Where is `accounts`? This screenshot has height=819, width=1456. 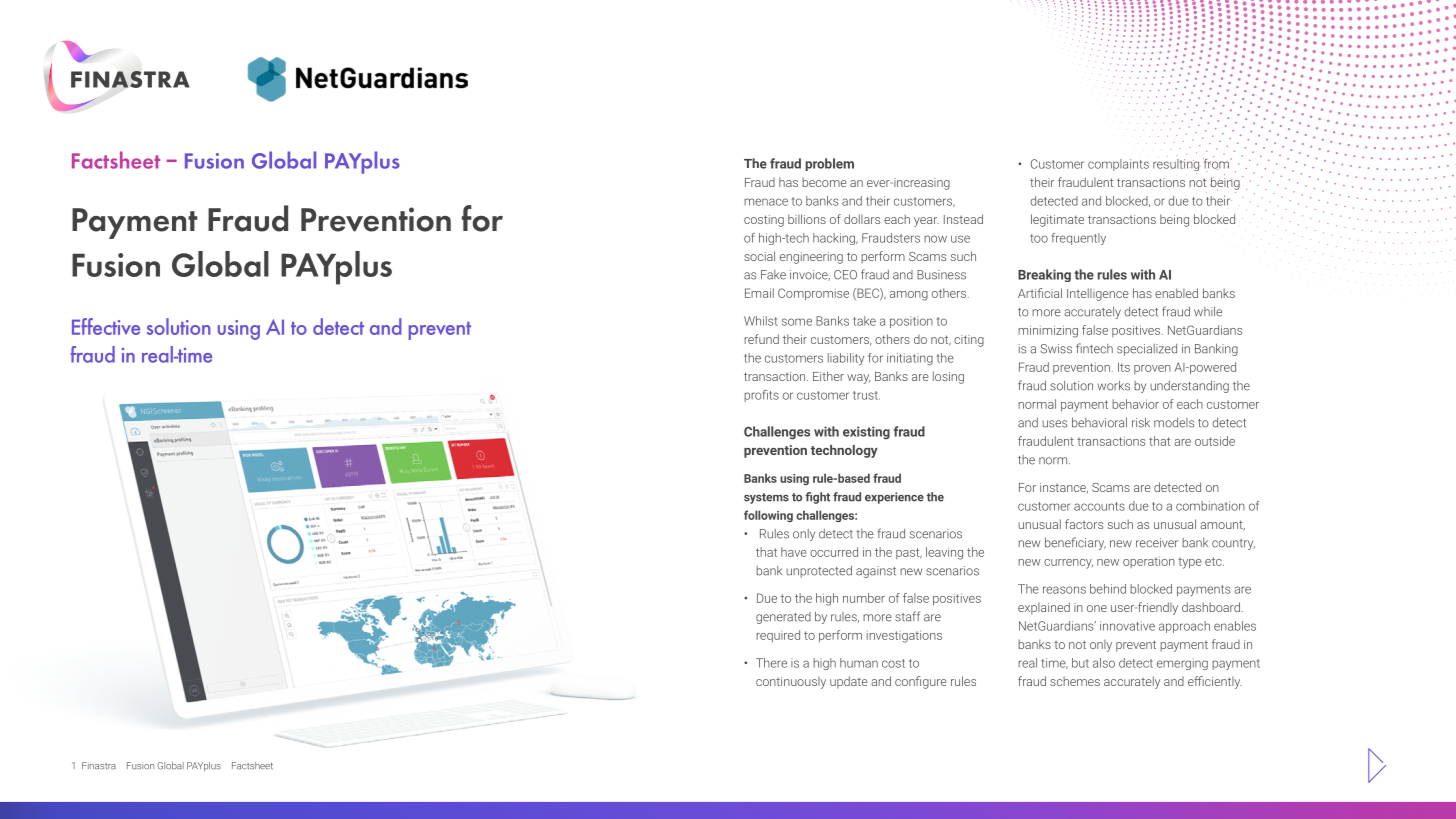
accounts is located at coordinates (1099, 506).
